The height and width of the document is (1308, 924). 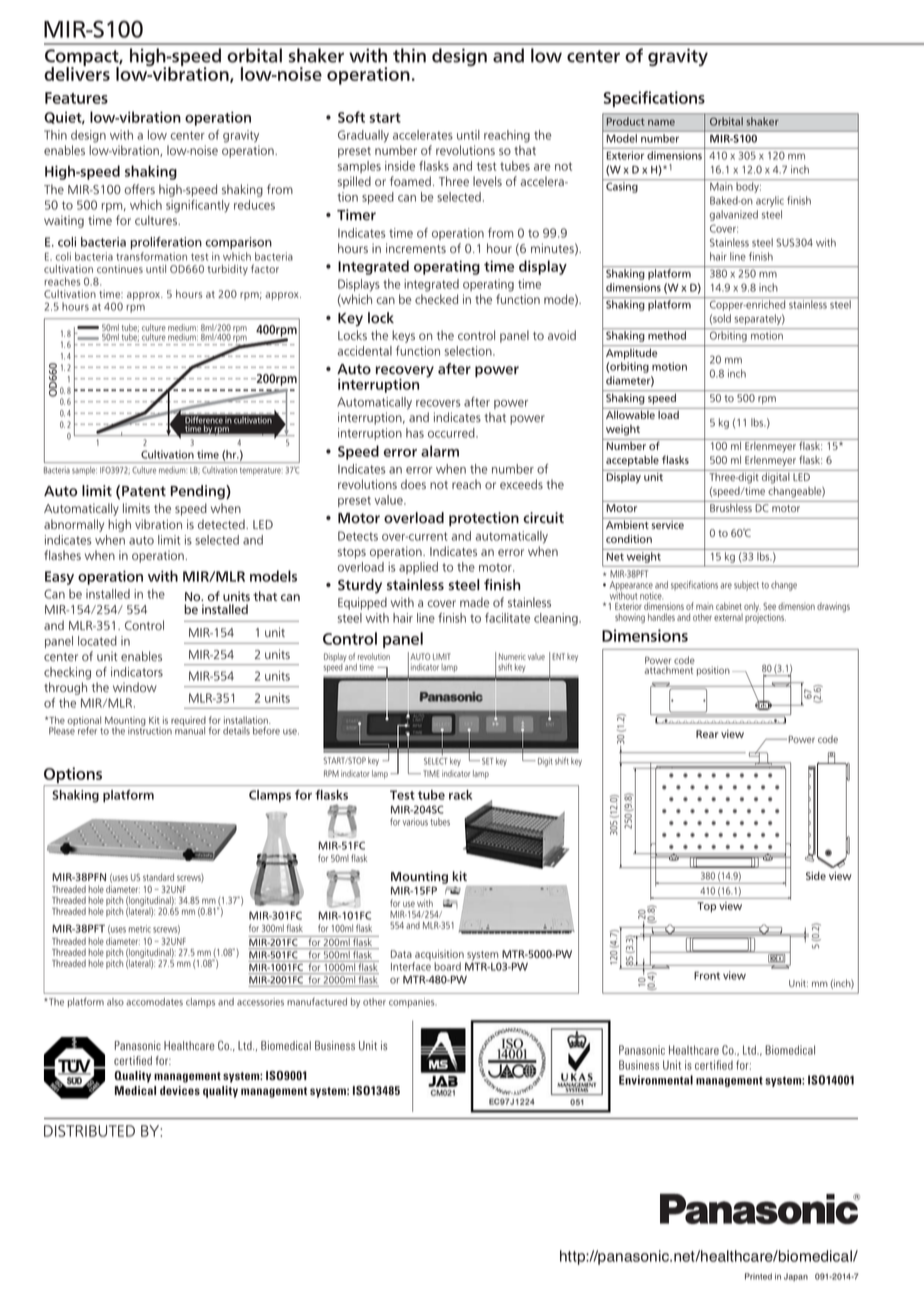 What do you see at coordinates (512, 656) in the document?
I see `Numeric` at bounding box center [512, 656].
